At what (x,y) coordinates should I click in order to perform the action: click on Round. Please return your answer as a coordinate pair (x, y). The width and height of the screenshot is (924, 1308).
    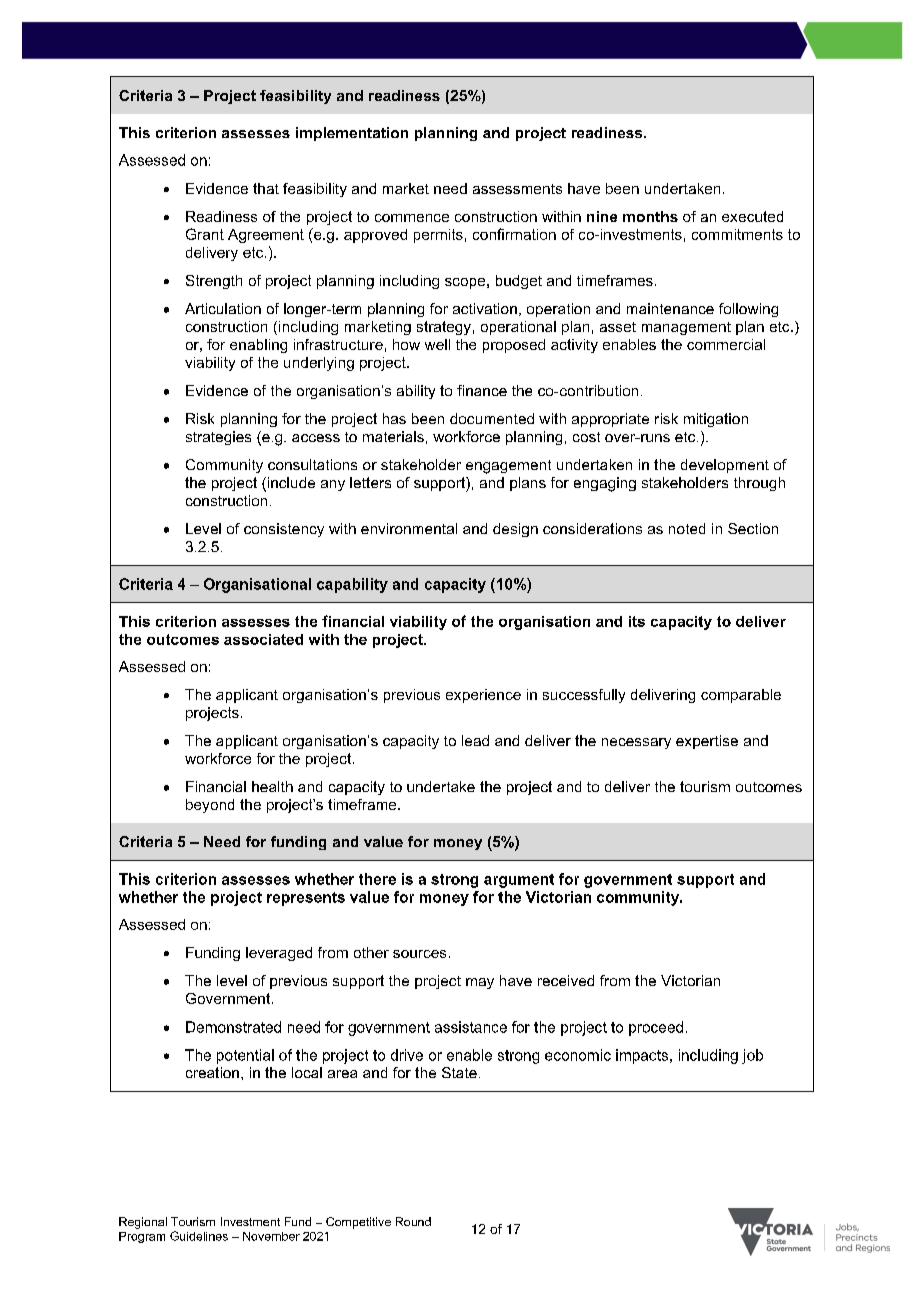
    Looking at the image, I should click on (413, 1221).
